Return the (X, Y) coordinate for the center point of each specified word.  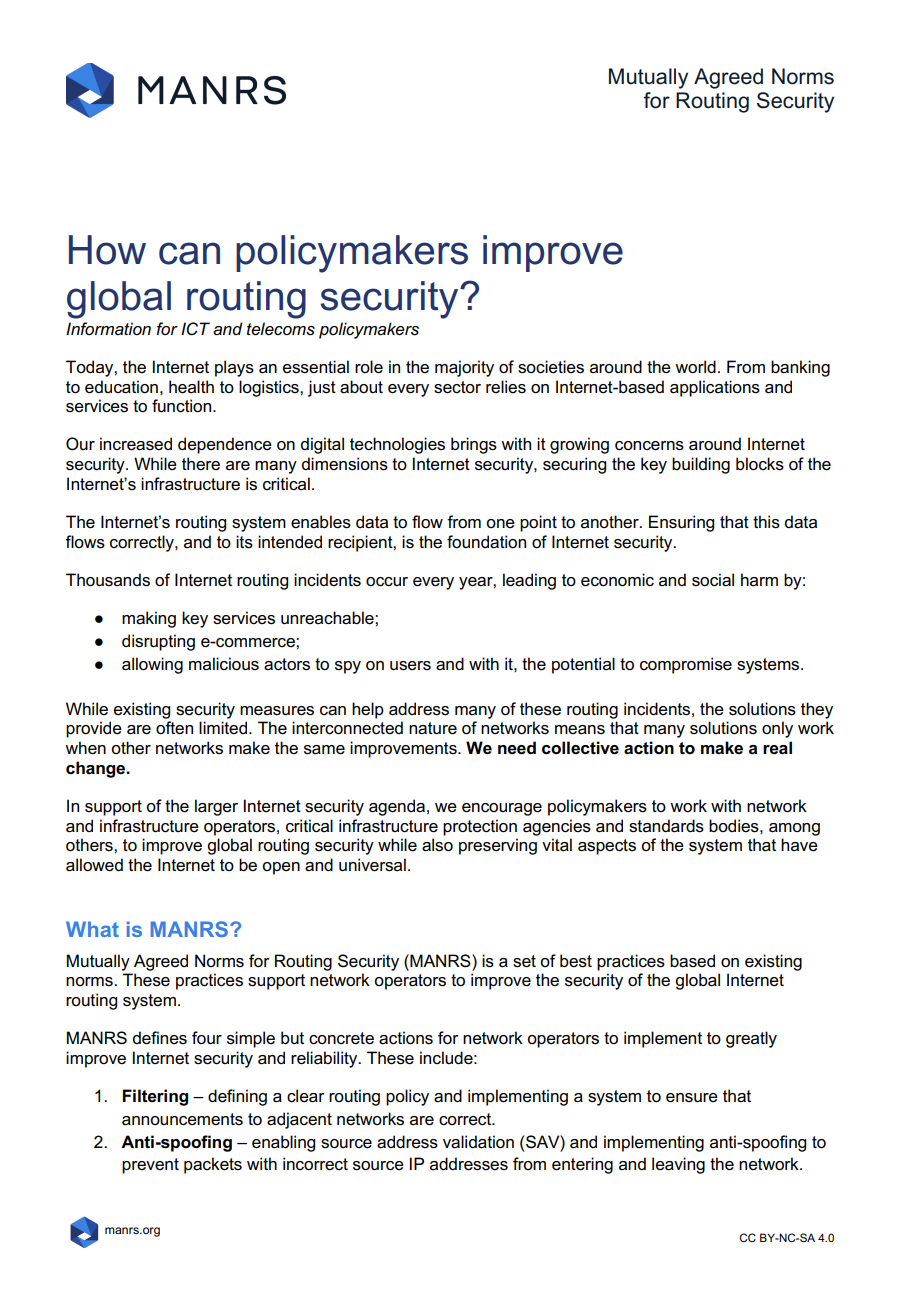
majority (464, 368)
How (107, 250)
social (713, 580)
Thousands (108, 580)
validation (478, 1142)
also (437, 845)
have (799, 845)
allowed (94, 865)
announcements (182, 1119)
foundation (486, 542)
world (695, 367)
